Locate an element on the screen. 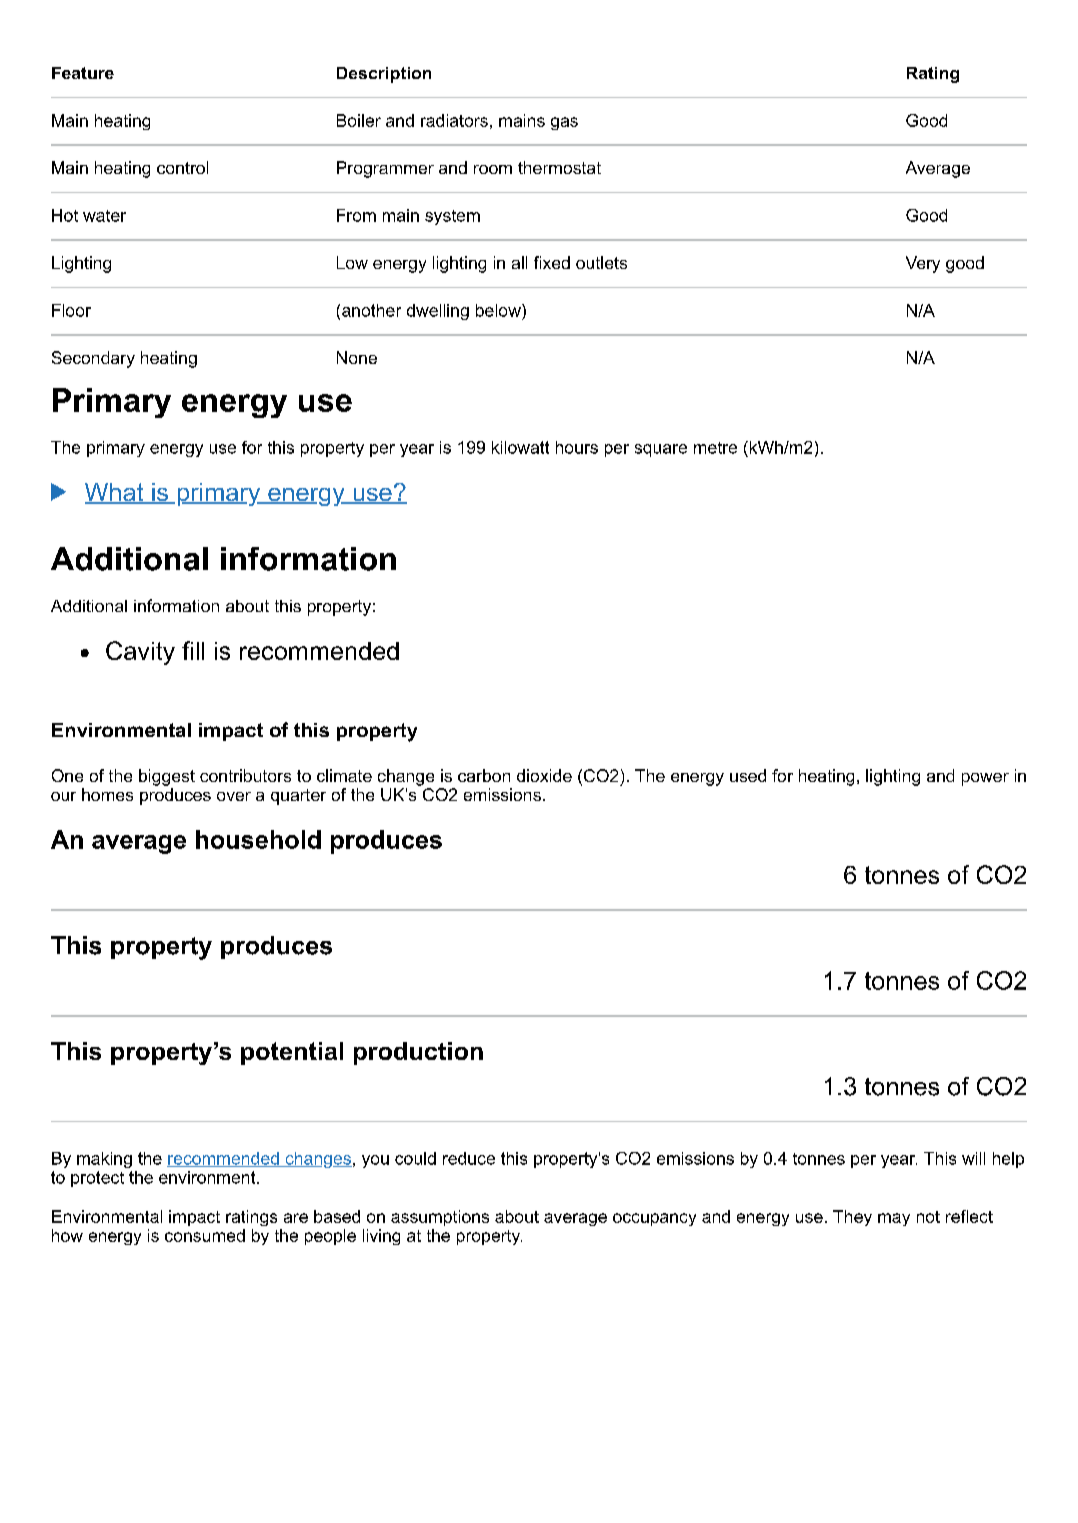  Very is located at coordinates (923, 264).
